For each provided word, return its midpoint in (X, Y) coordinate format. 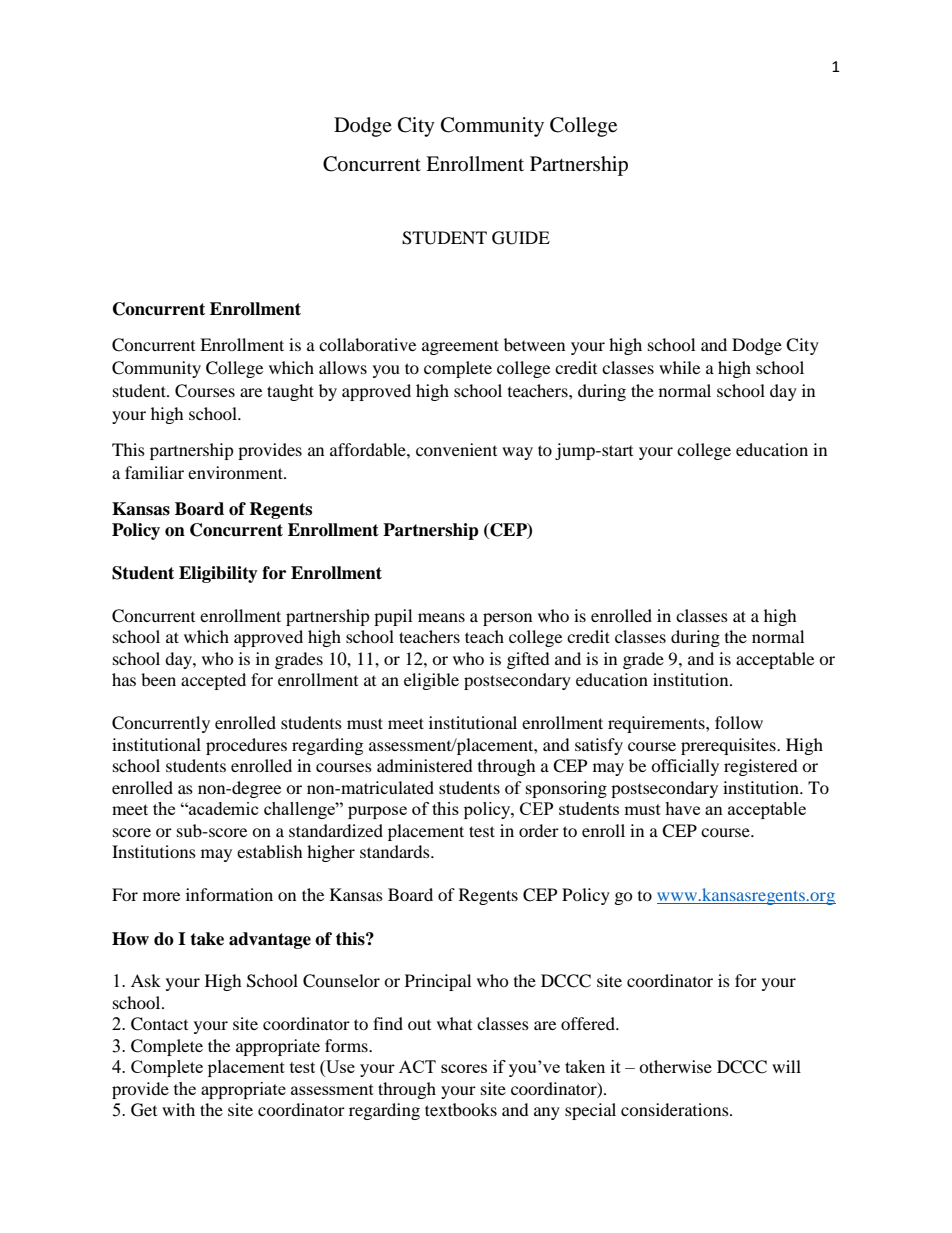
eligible (431, 681)
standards (396, 851)
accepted (213, 681)
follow (739, 722)
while (679, 367)
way (517, 453)
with (178, 1109)
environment (236, 472)
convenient (456, 449)
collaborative (367, 344)
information (229, 894)
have (682, 808)
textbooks (461, 1109)
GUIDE (521, 238)
